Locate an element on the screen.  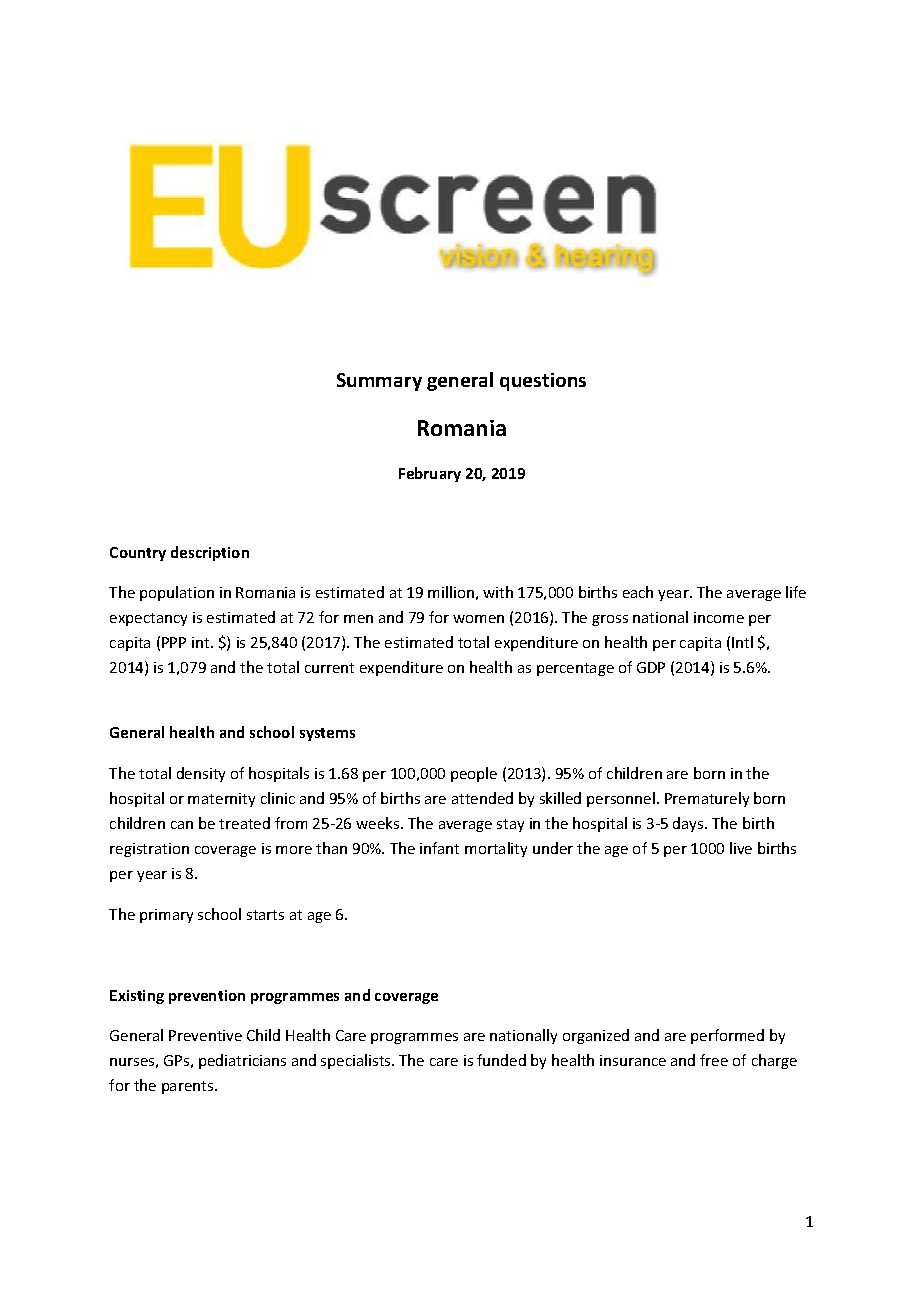
pediatricians is located at coordinates (242, 1061).
